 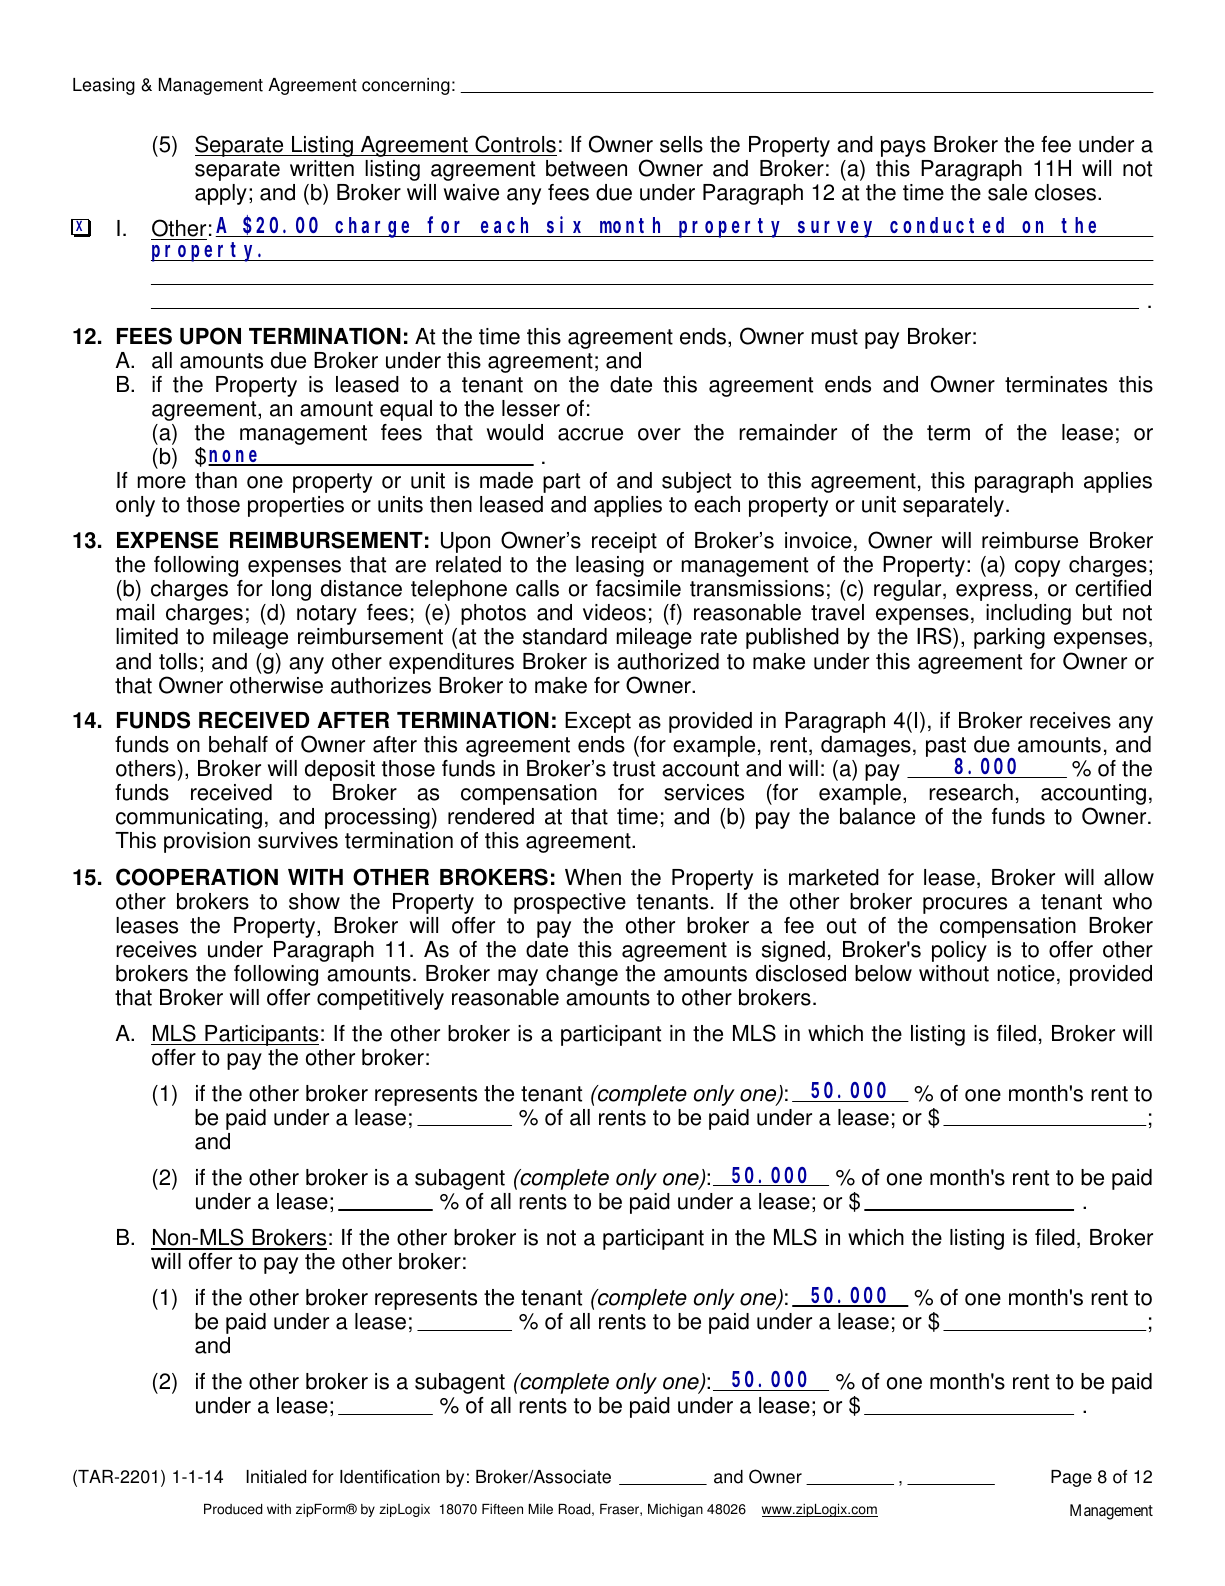 What do you see at coordinates (322, 168) in the page?
I see `written` at bounding box center [322, 168].
